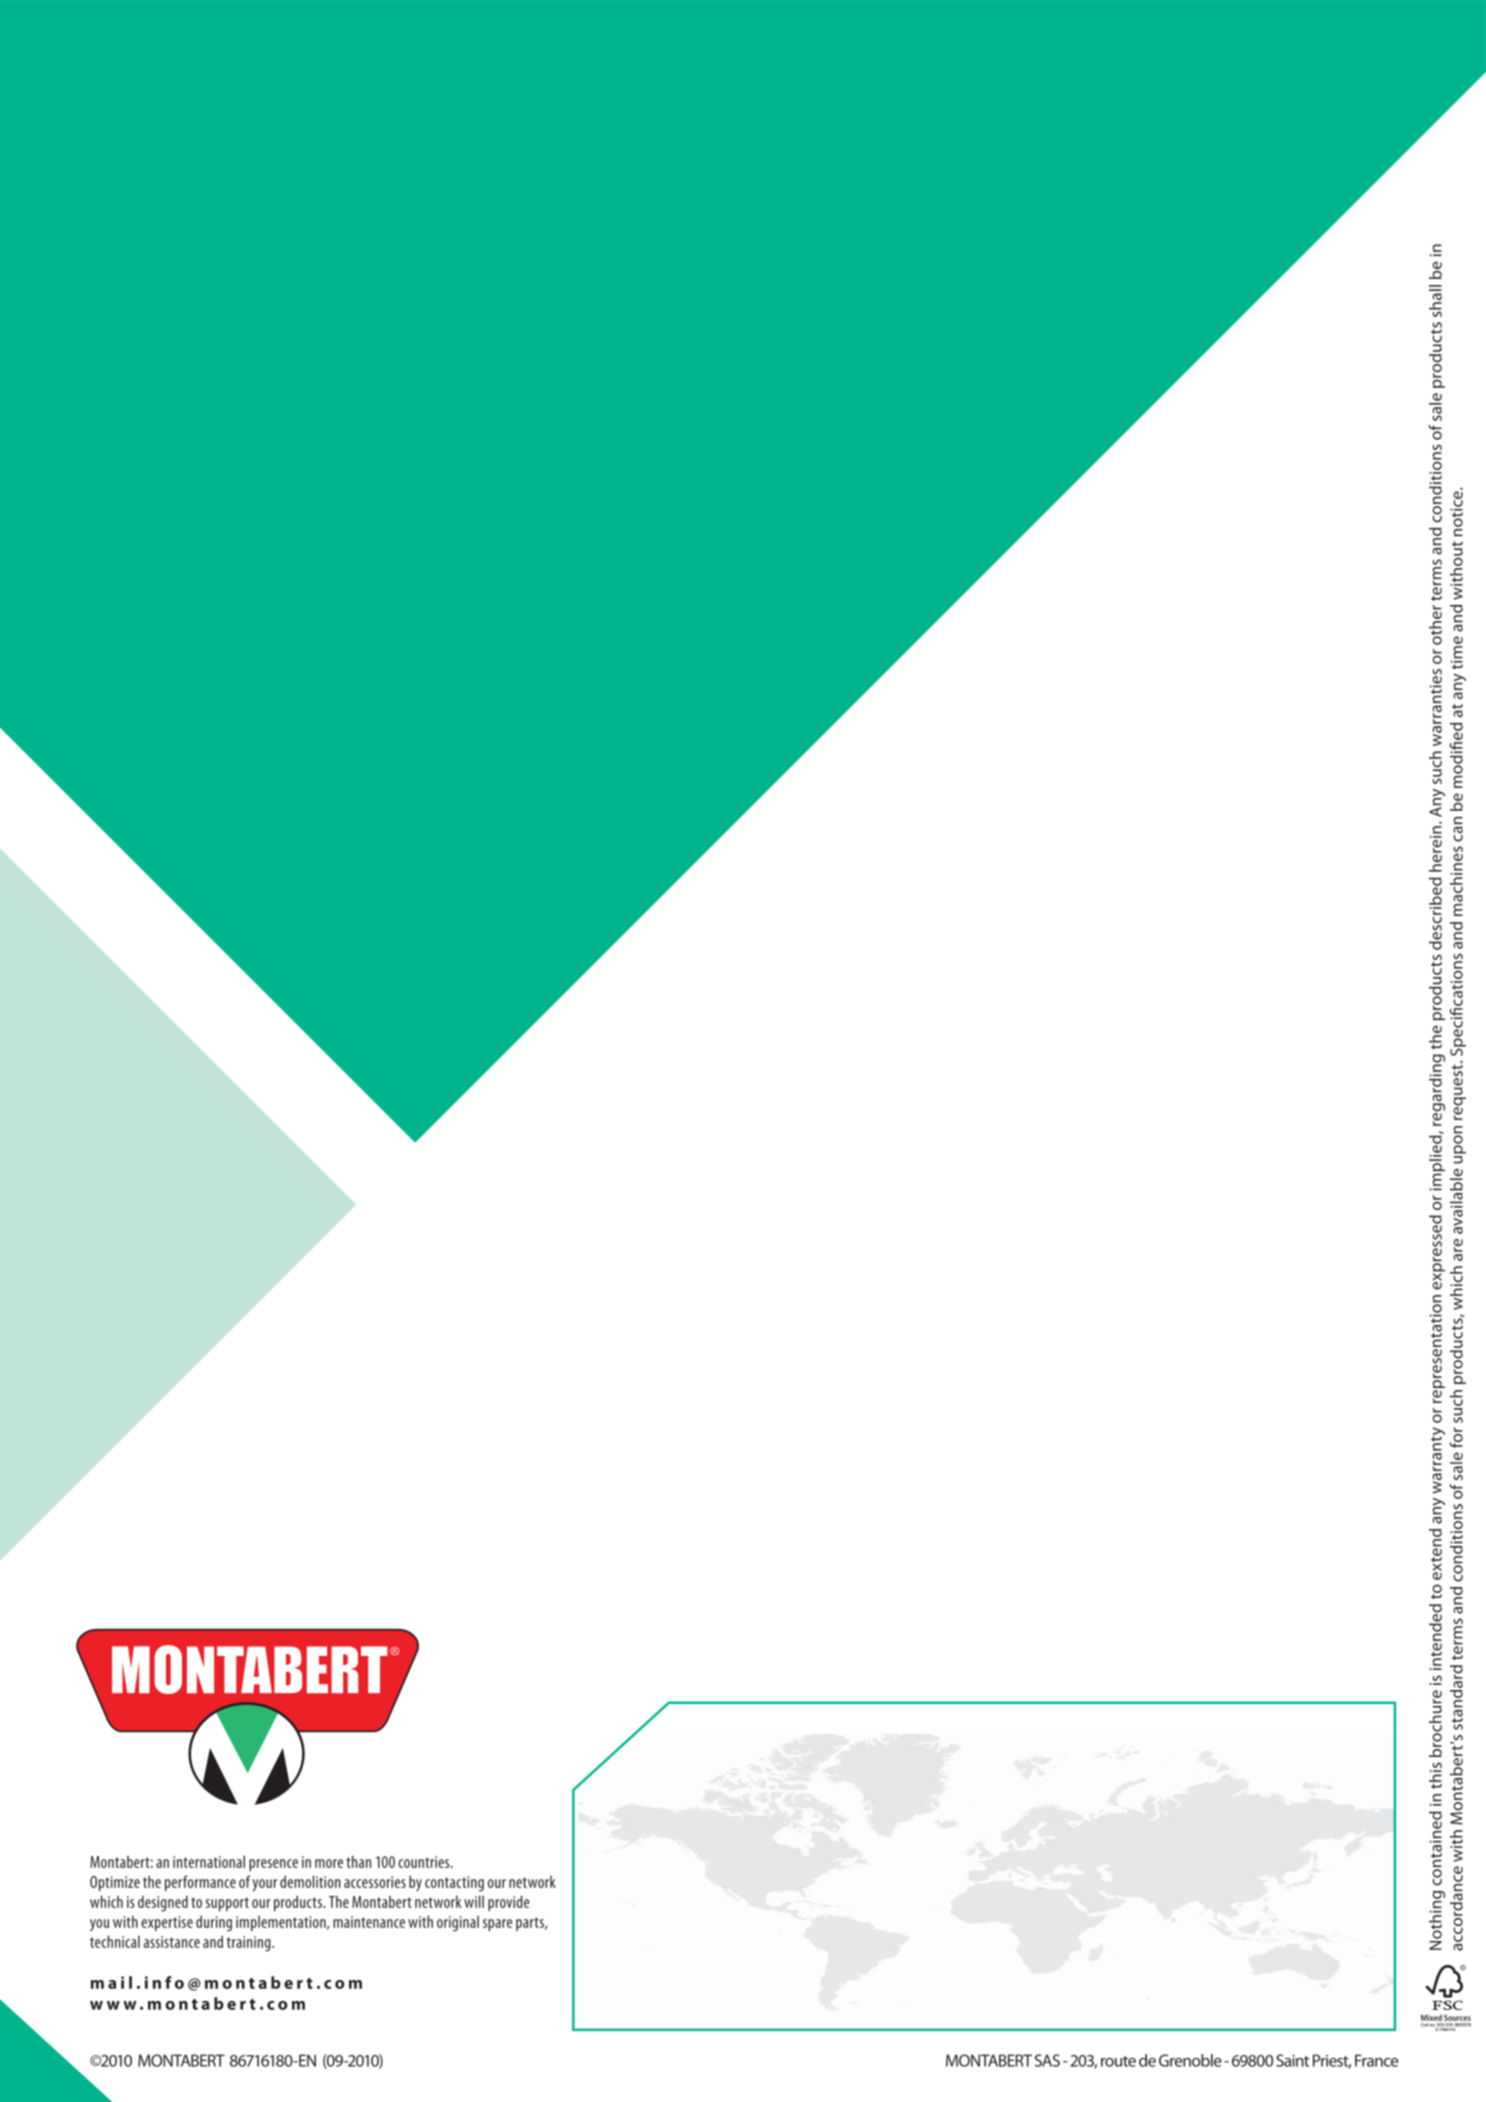  Describe the element at coordinates (250, 1943) in the screenshot. I see `training` at that location.
